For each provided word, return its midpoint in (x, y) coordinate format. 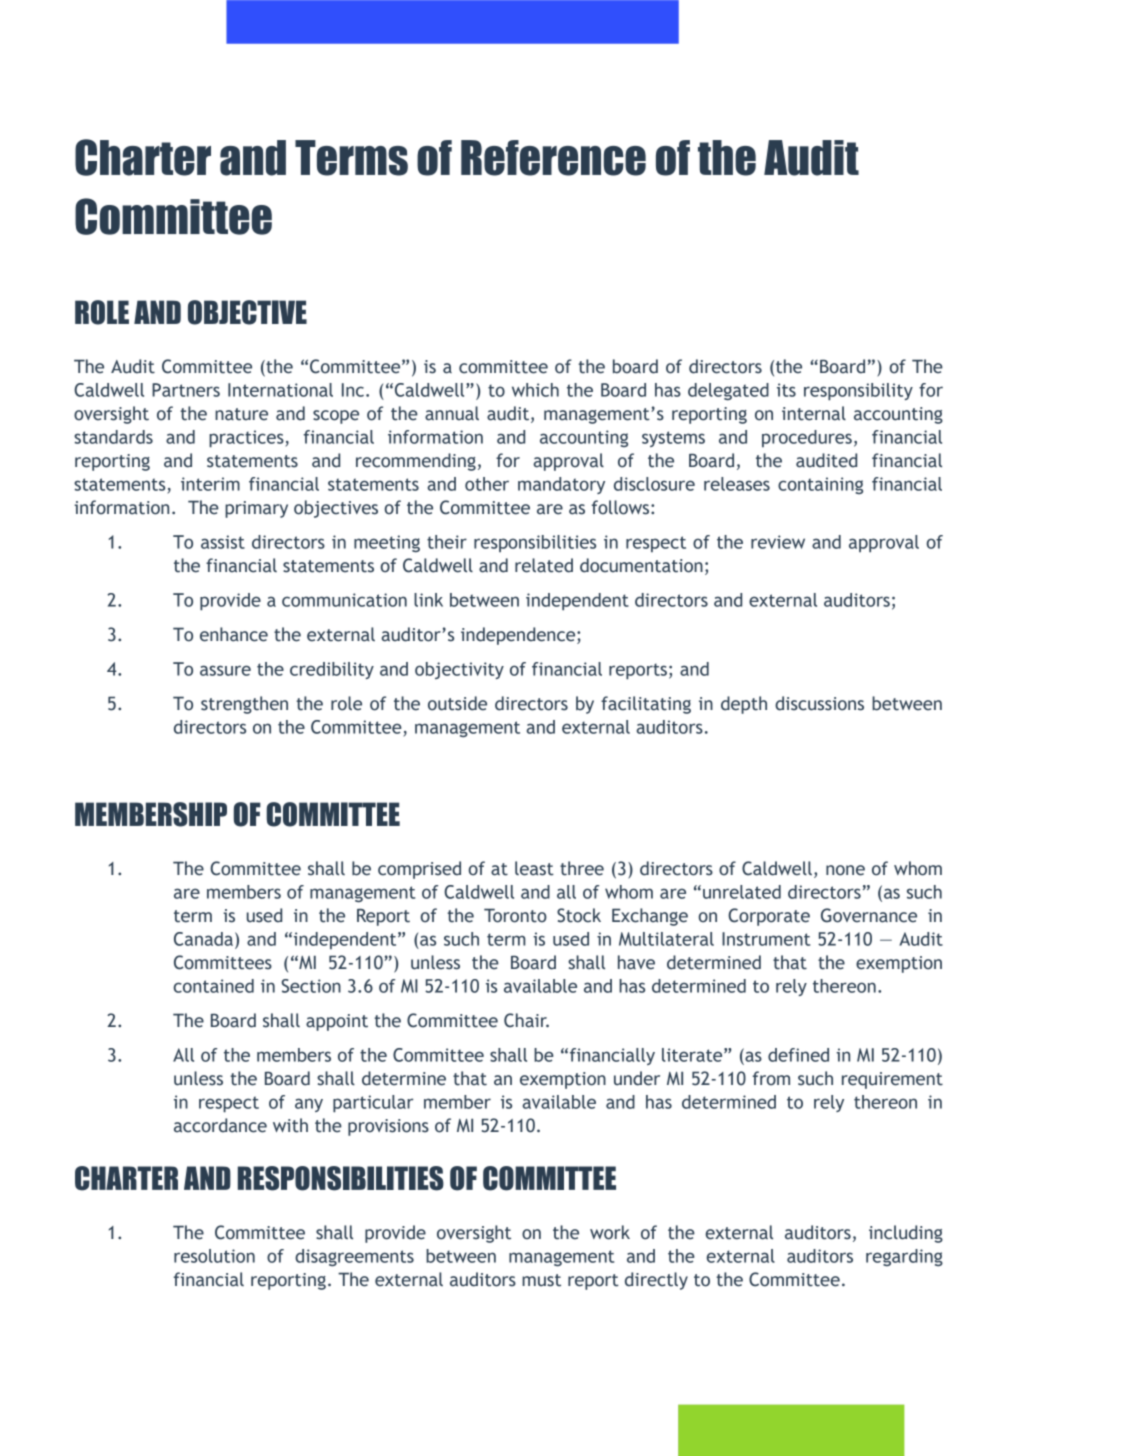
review (778, 542)
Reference (553, 158)
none (845, 870)
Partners (186, 390)
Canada (203, 939)
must (541, 1280)
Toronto (515, 915)
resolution (214, 1256)
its (786, 390)
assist (223, 542)
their (447, 542)
